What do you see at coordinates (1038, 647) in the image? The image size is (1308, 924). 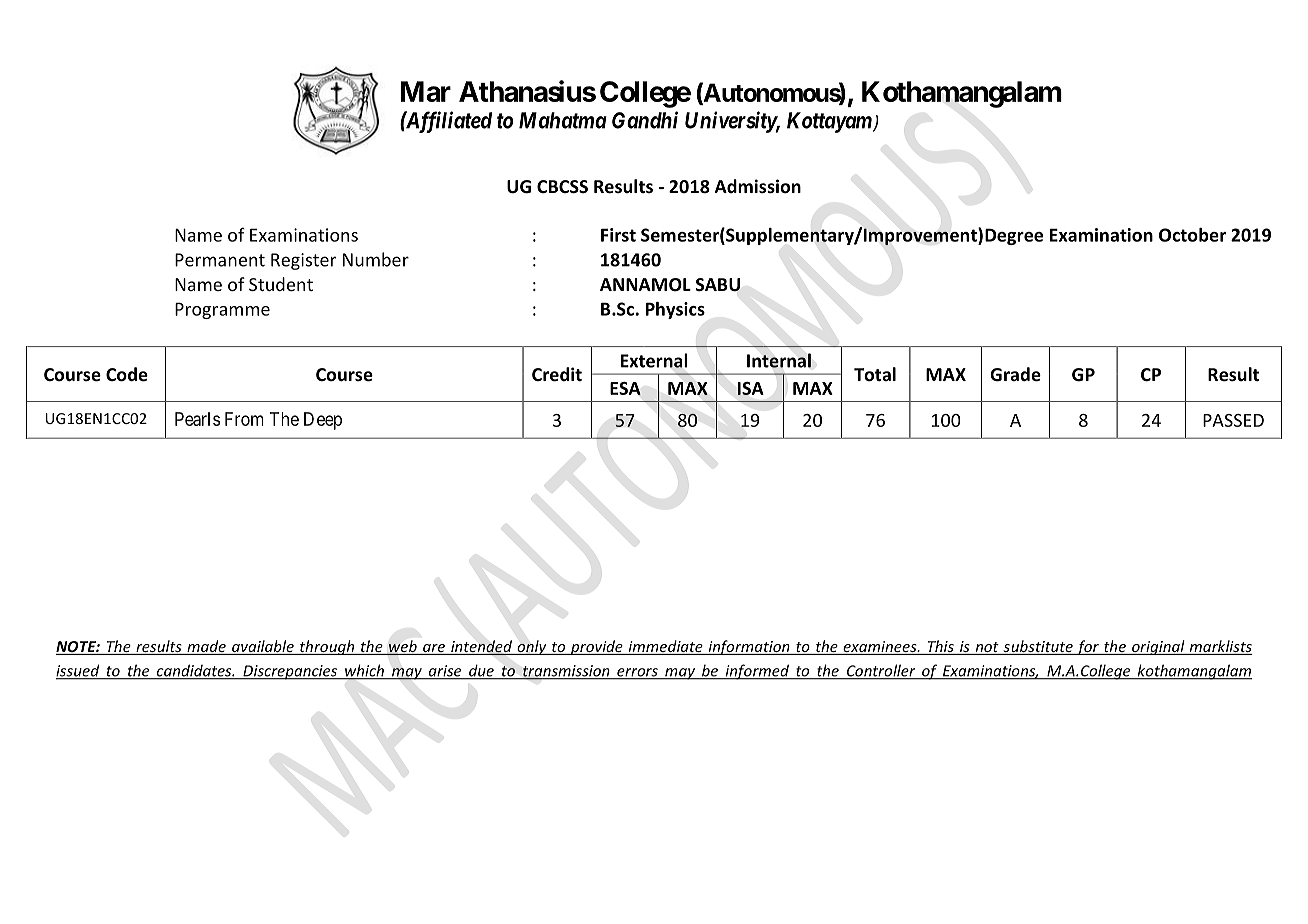 I see `substitute` at bounding box center [1038, 647].
